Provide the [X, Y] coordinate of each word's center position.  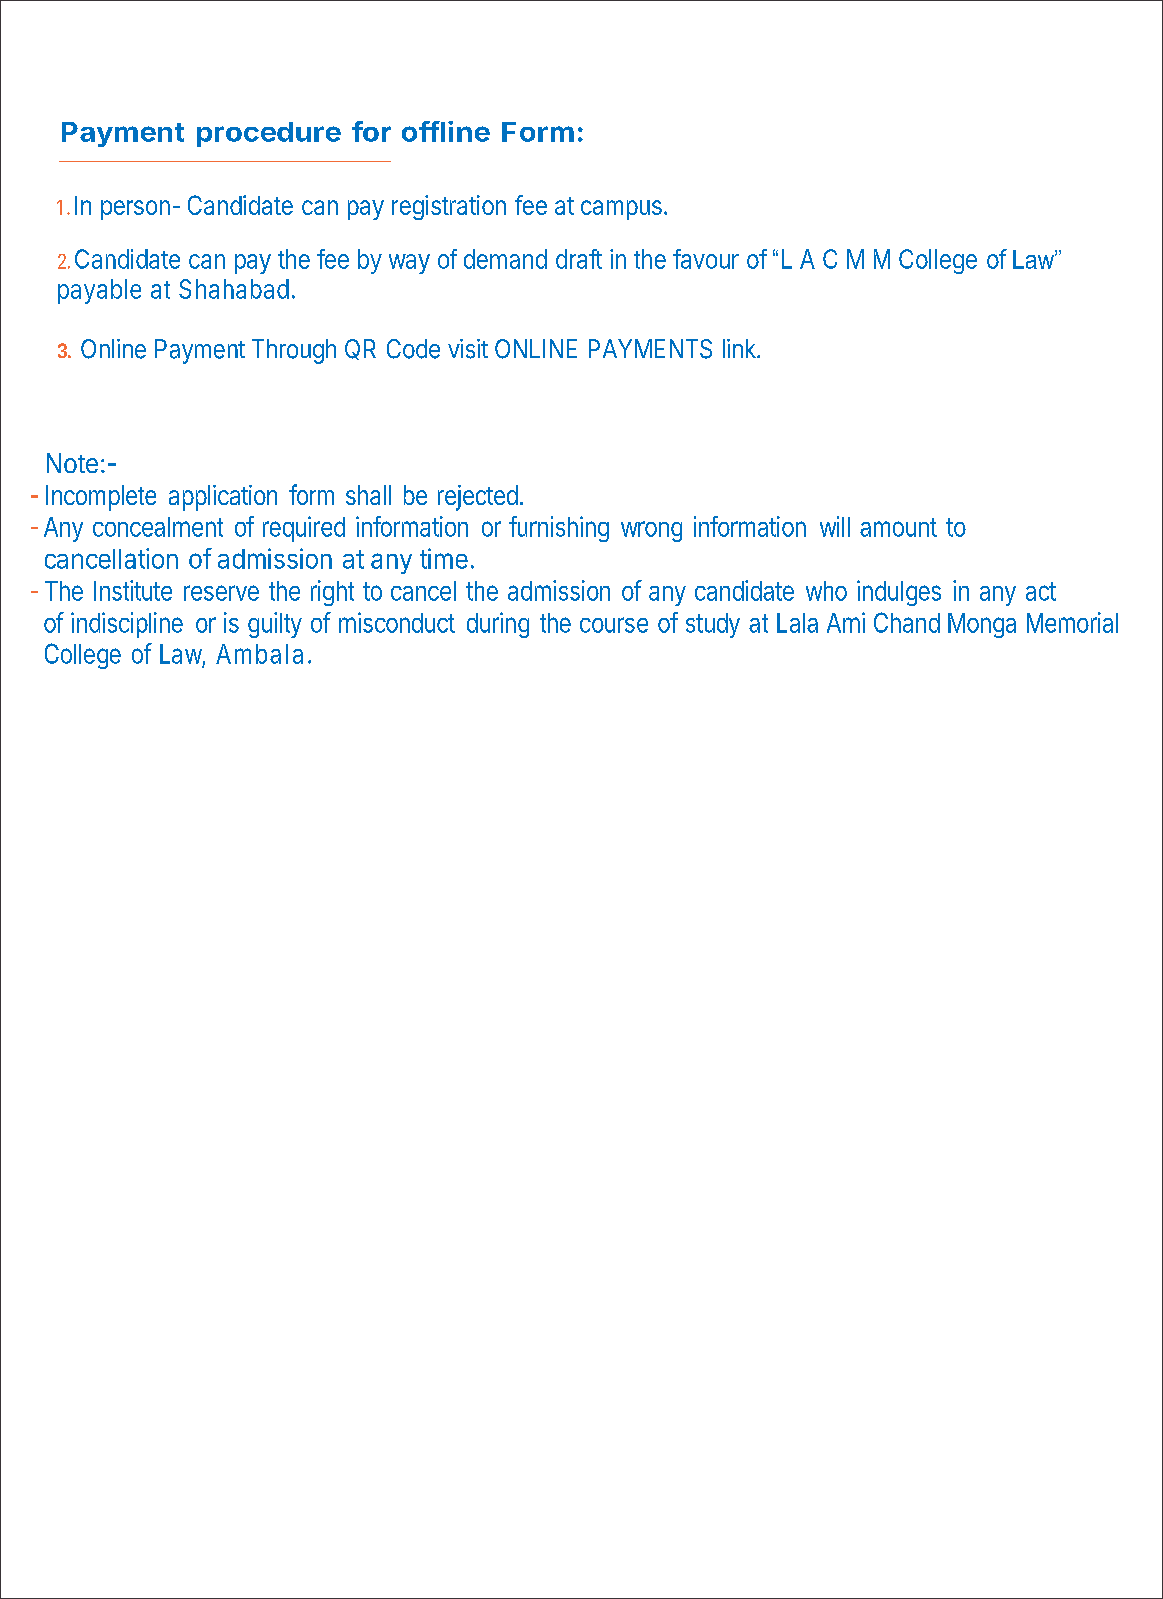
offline [446, 131]
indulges [899, 593]
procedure [269, 134]
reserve [221, 593]
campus [621, 210]
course [614, 625]
